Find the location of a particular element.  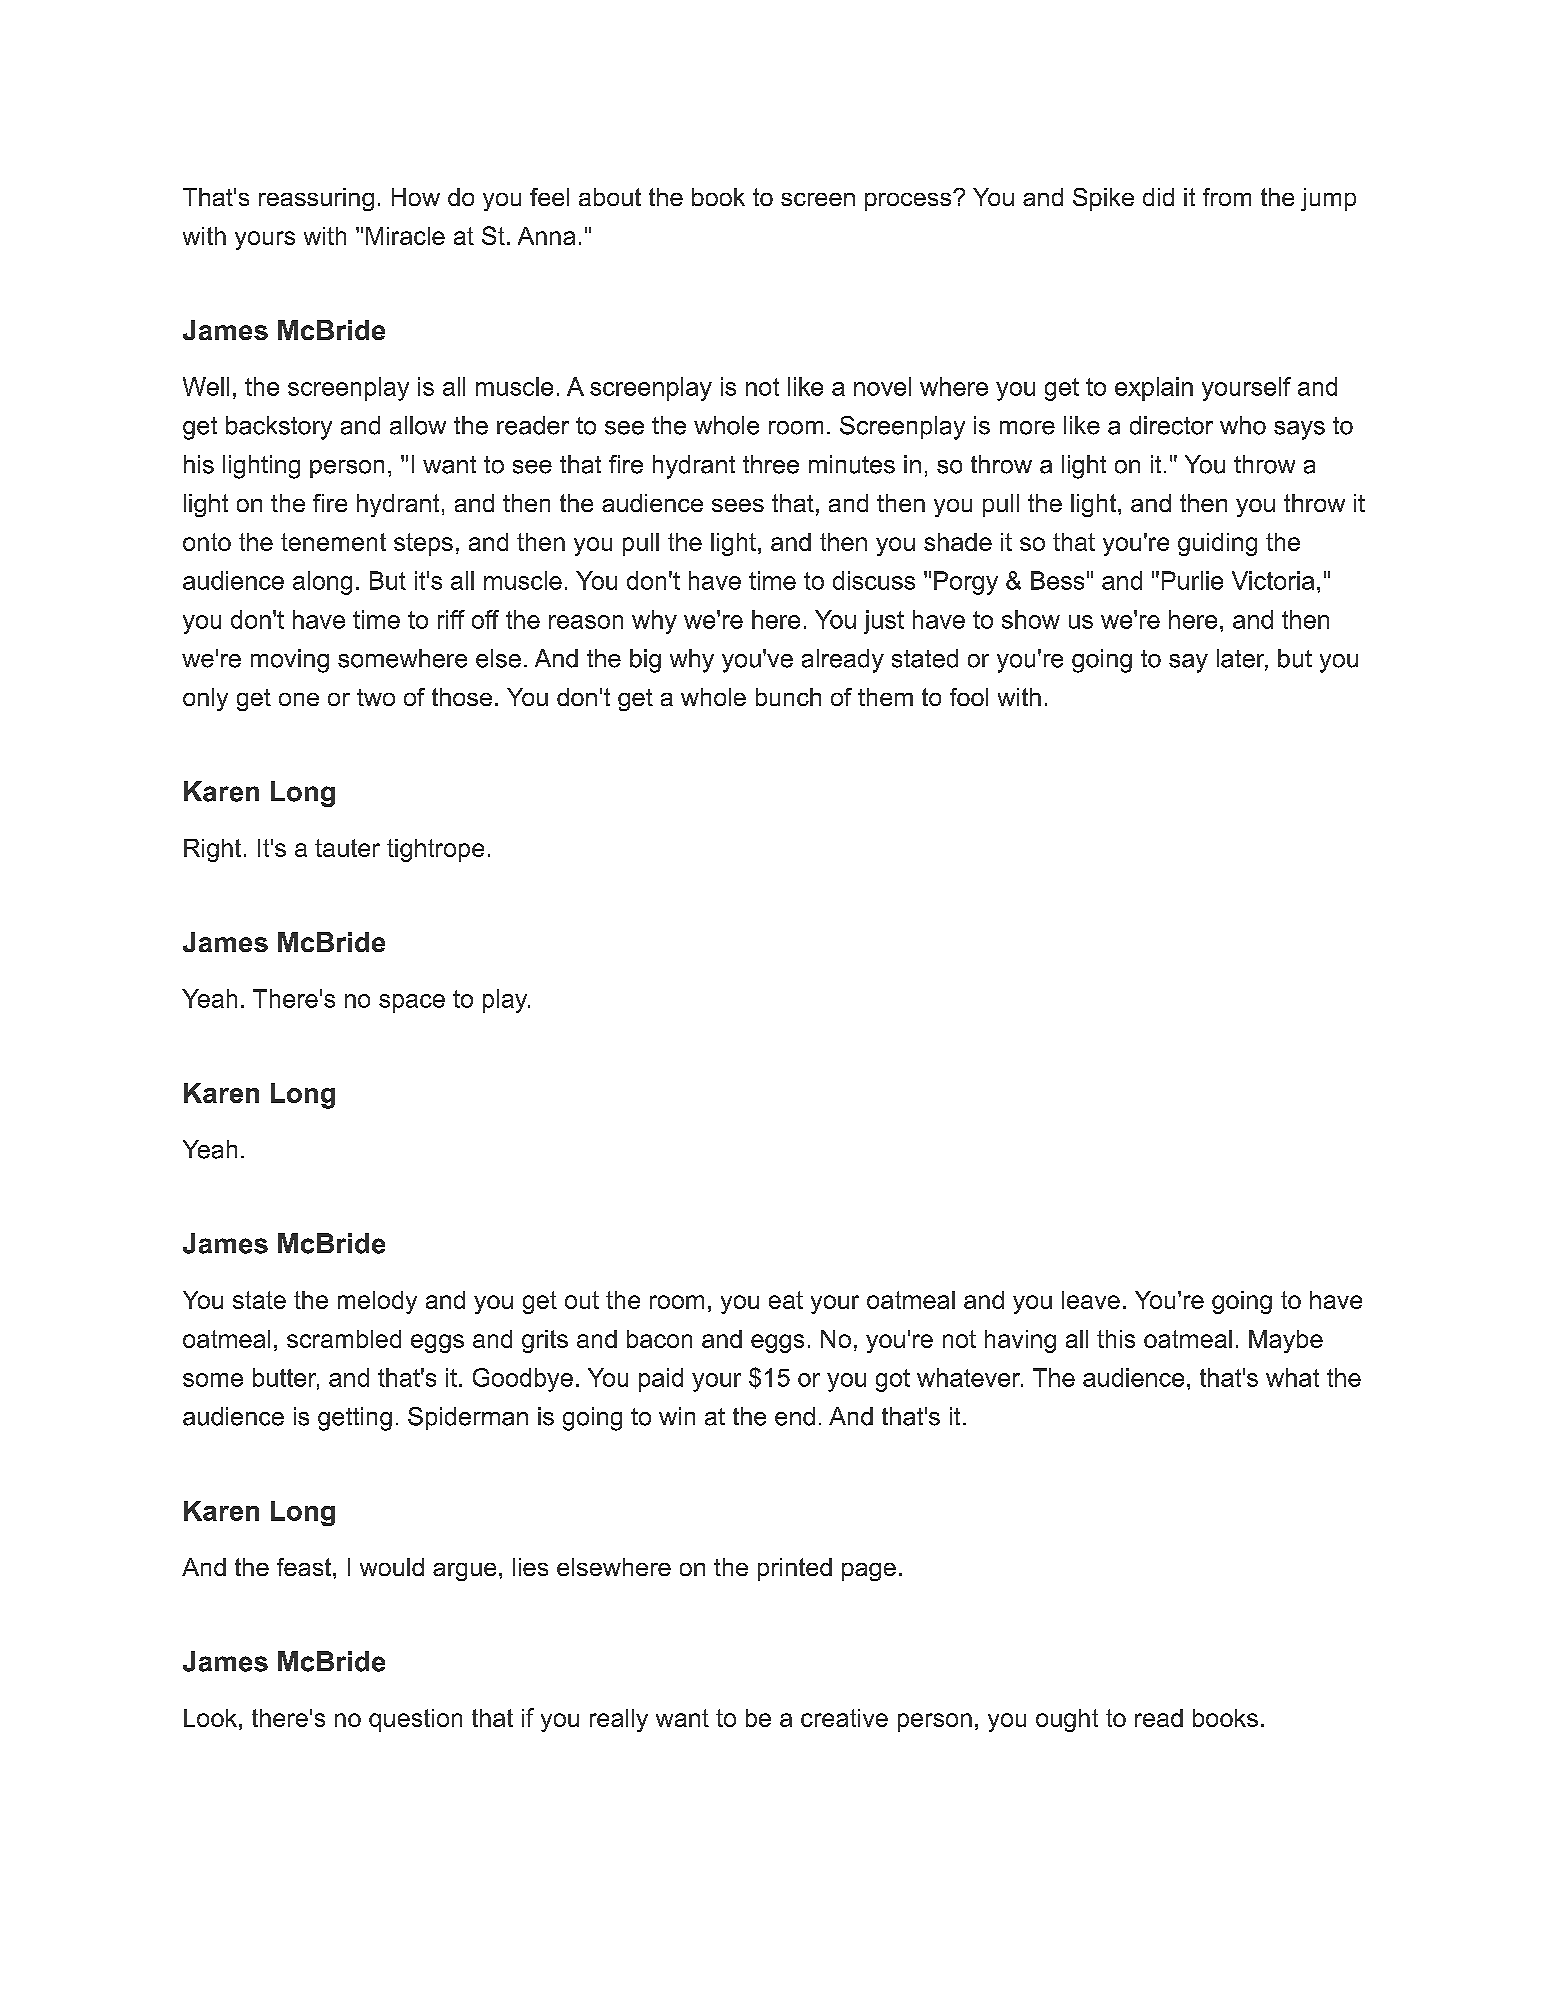

scrambled is located at coordinates (344, 1339).
